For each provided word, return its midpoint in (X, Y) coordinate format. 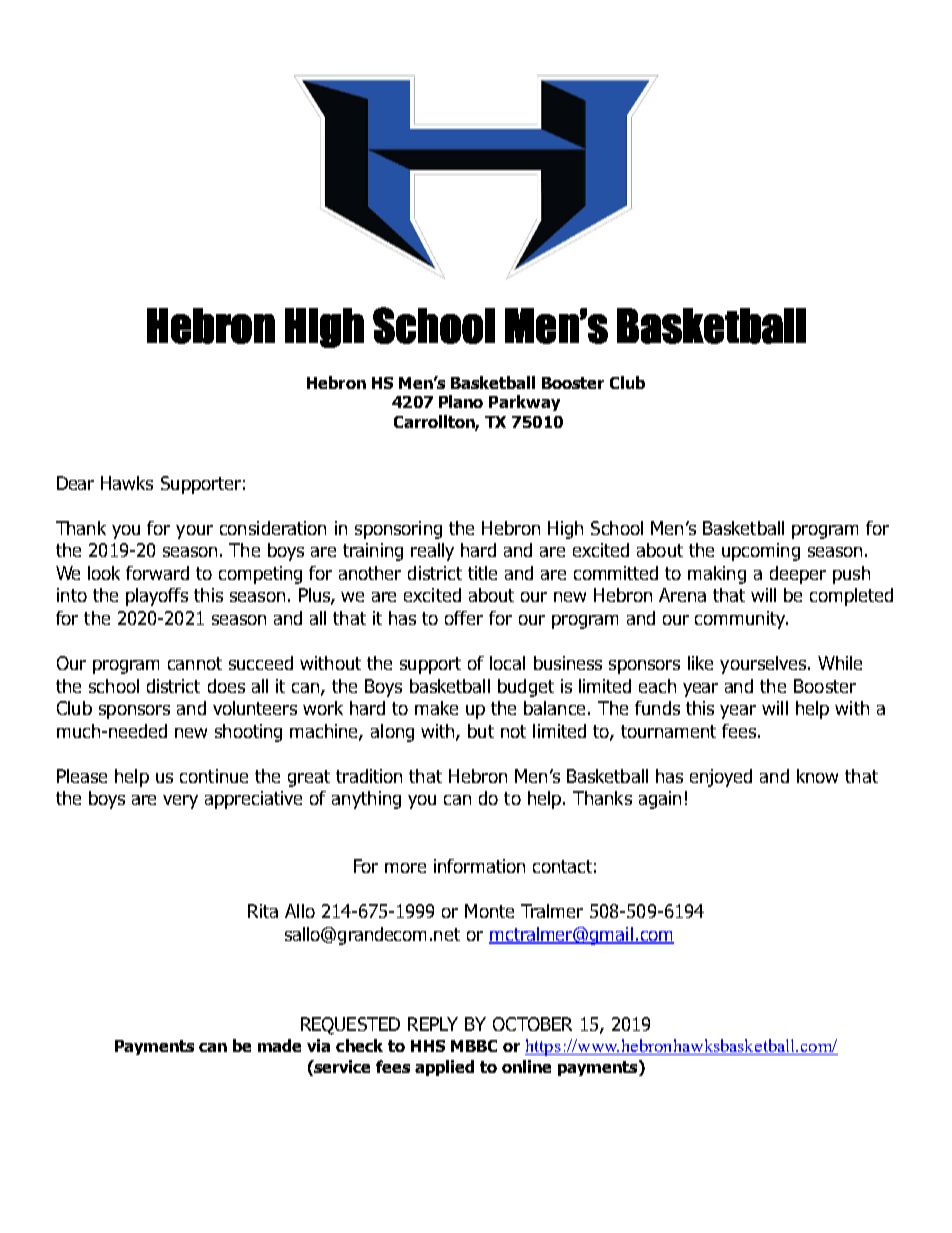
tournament (668, 731)
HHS (428, 1046)
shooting (248, 733)
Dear (75, 483)
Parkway (524, 403)
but (481, 731)
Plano (461, 401)
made (279, 1045)
